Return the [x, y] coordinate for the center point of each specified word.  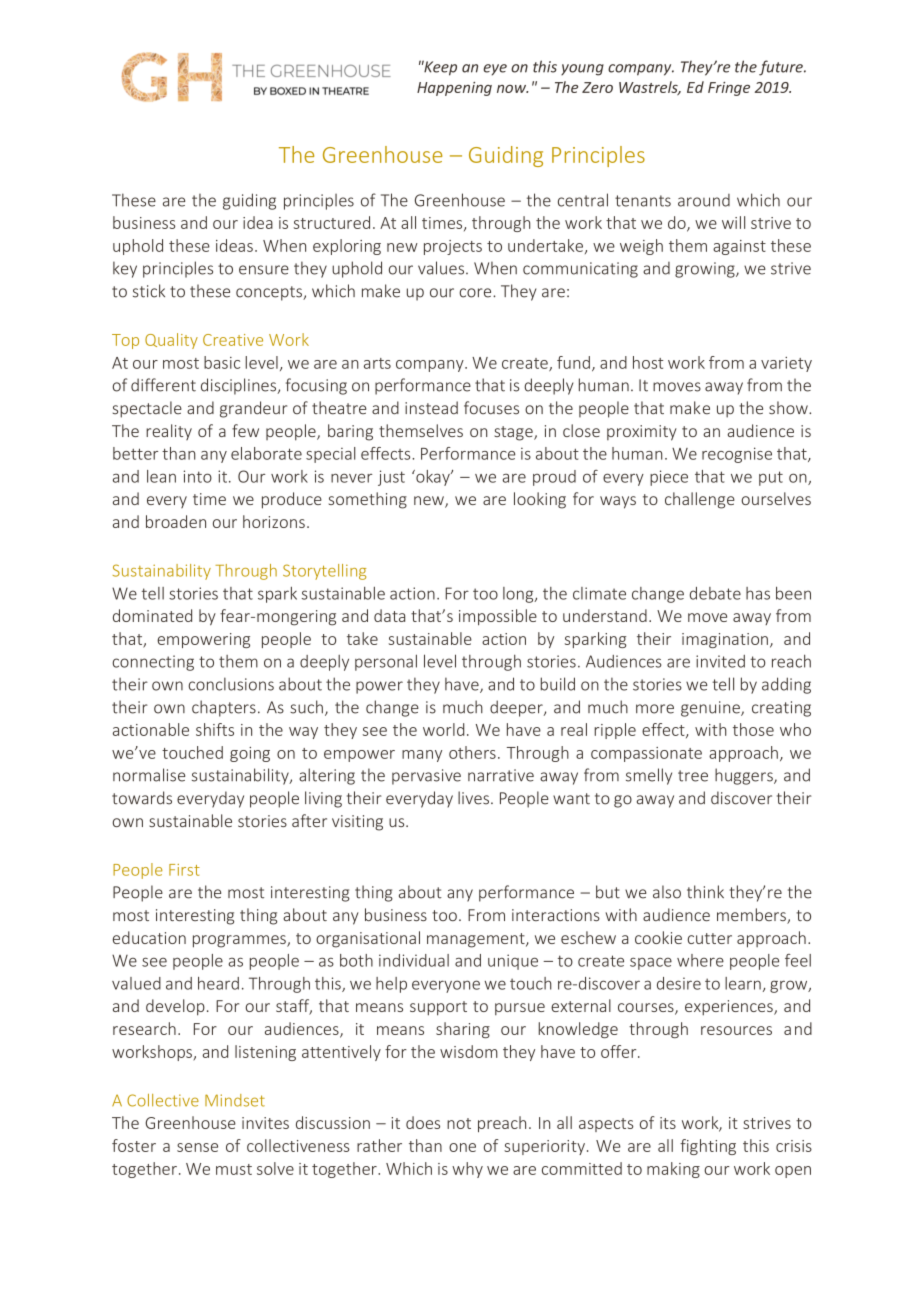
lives [473, 798]
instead [431, 408]
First [184, 870]
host [648, 362]
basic [222, 362]
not [459, 1123]
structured [332, 222]
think [705, 892]
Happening [454, 89]
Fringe [729, 89]
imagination [725, 640]
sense [197, 1147]
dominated [152, 615]
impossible [498, 617]
